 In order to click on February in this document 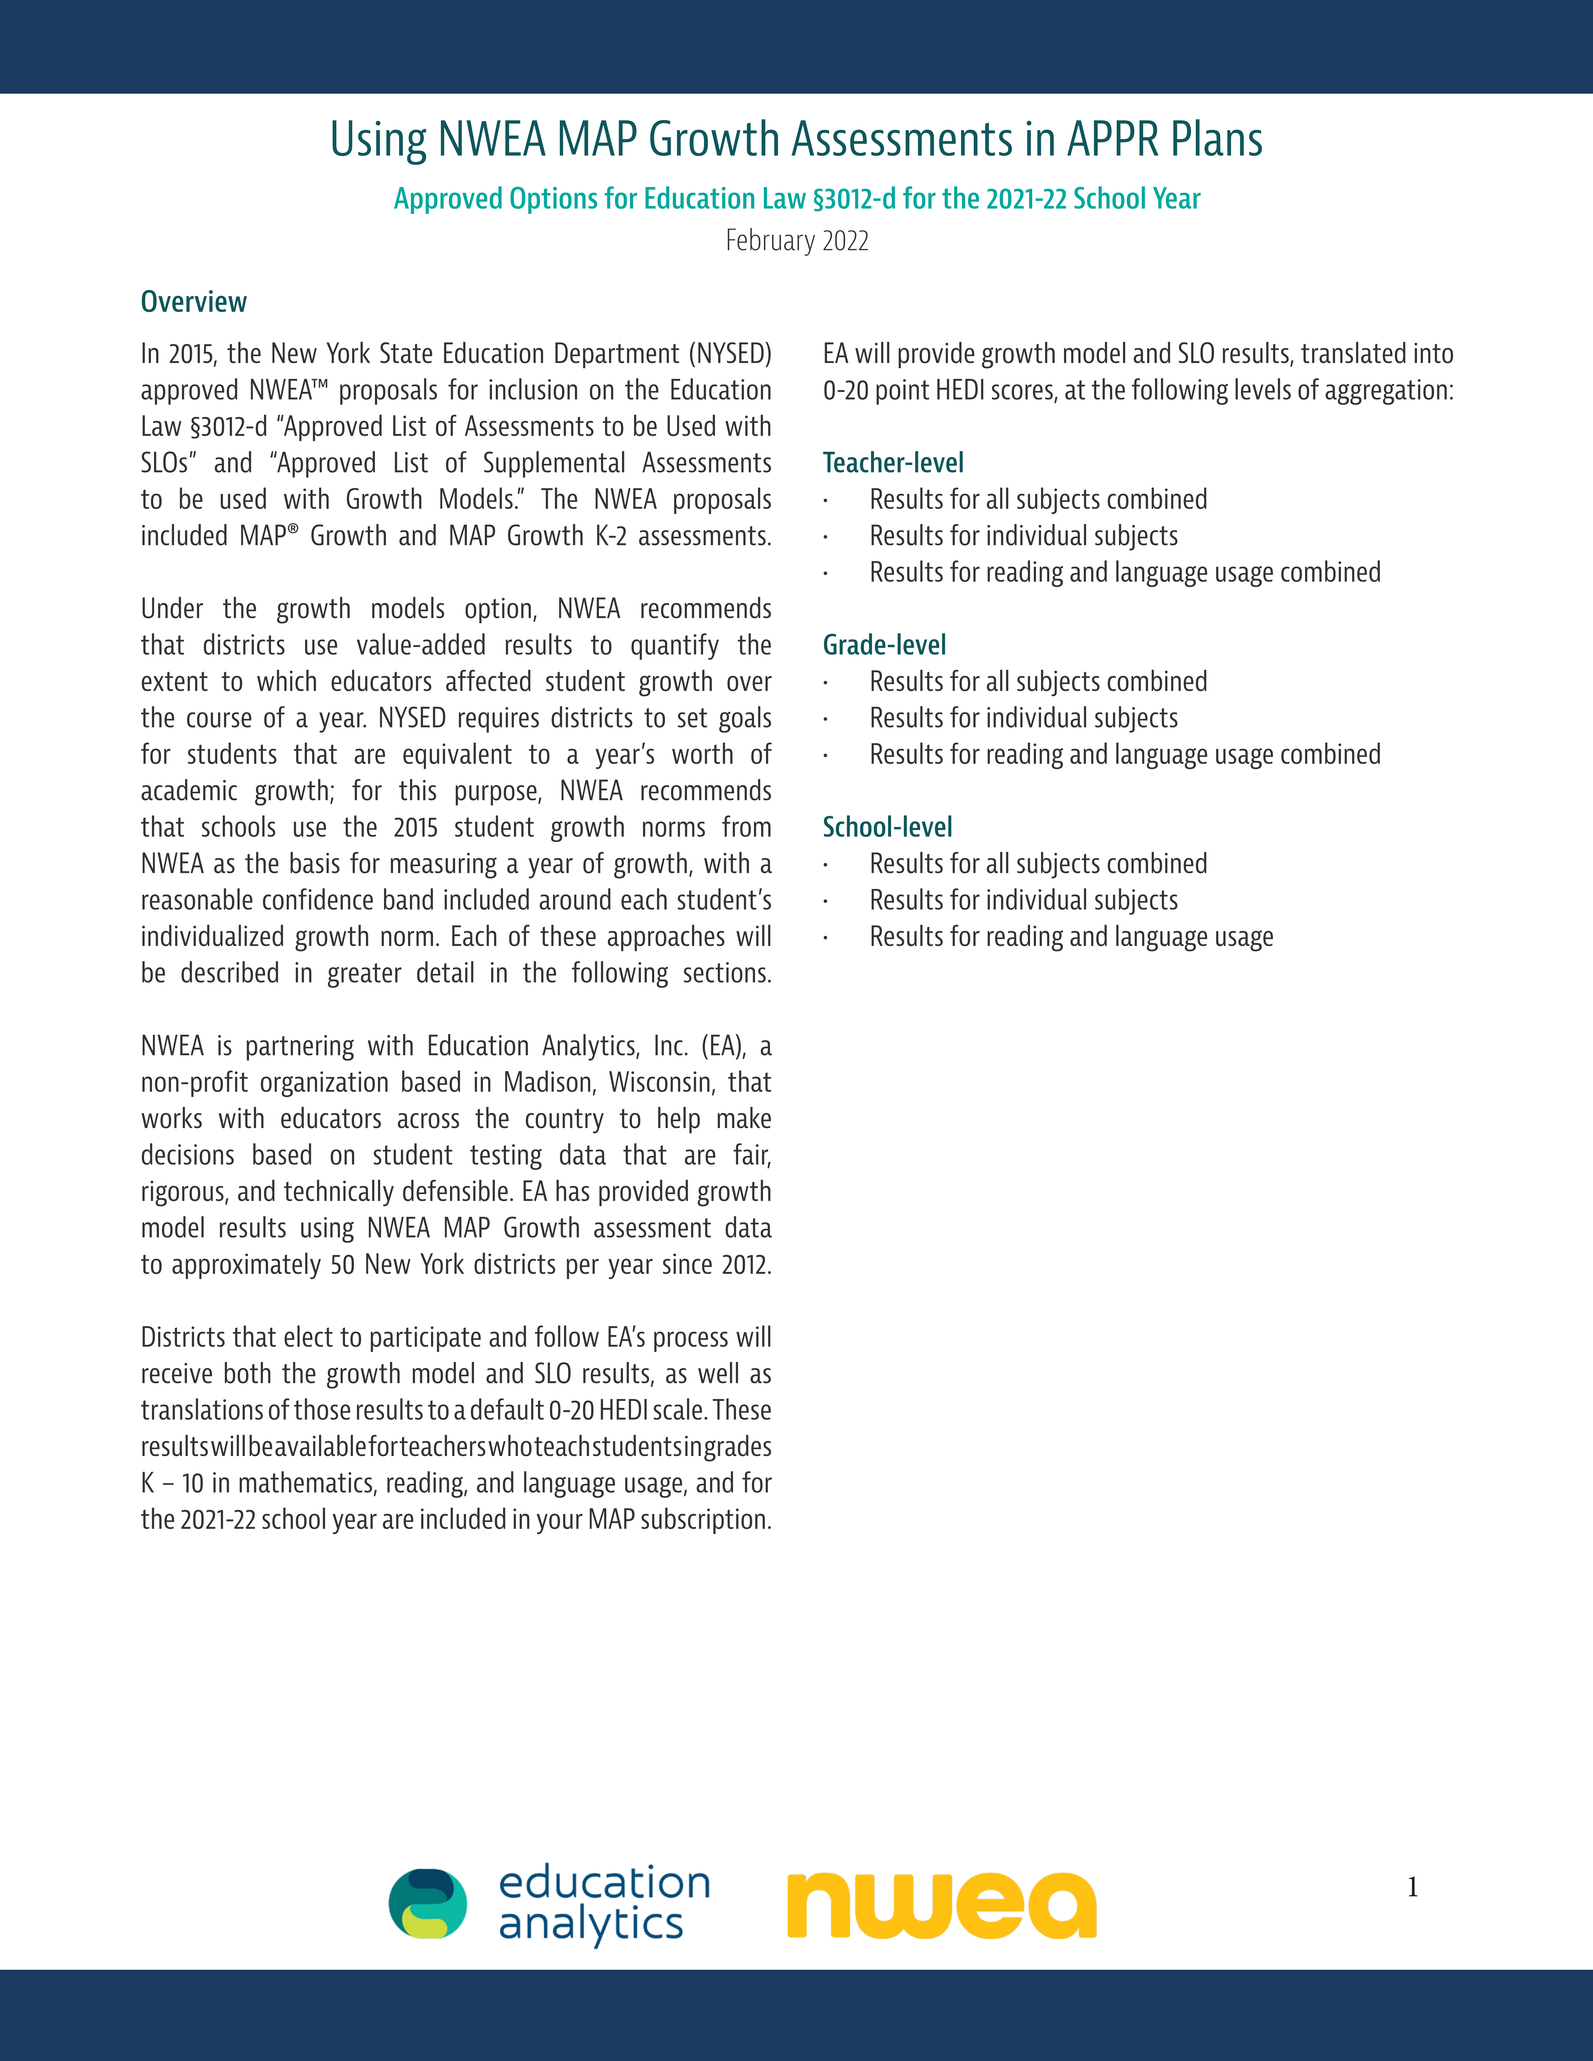, I will do `click(771, 242)`.
